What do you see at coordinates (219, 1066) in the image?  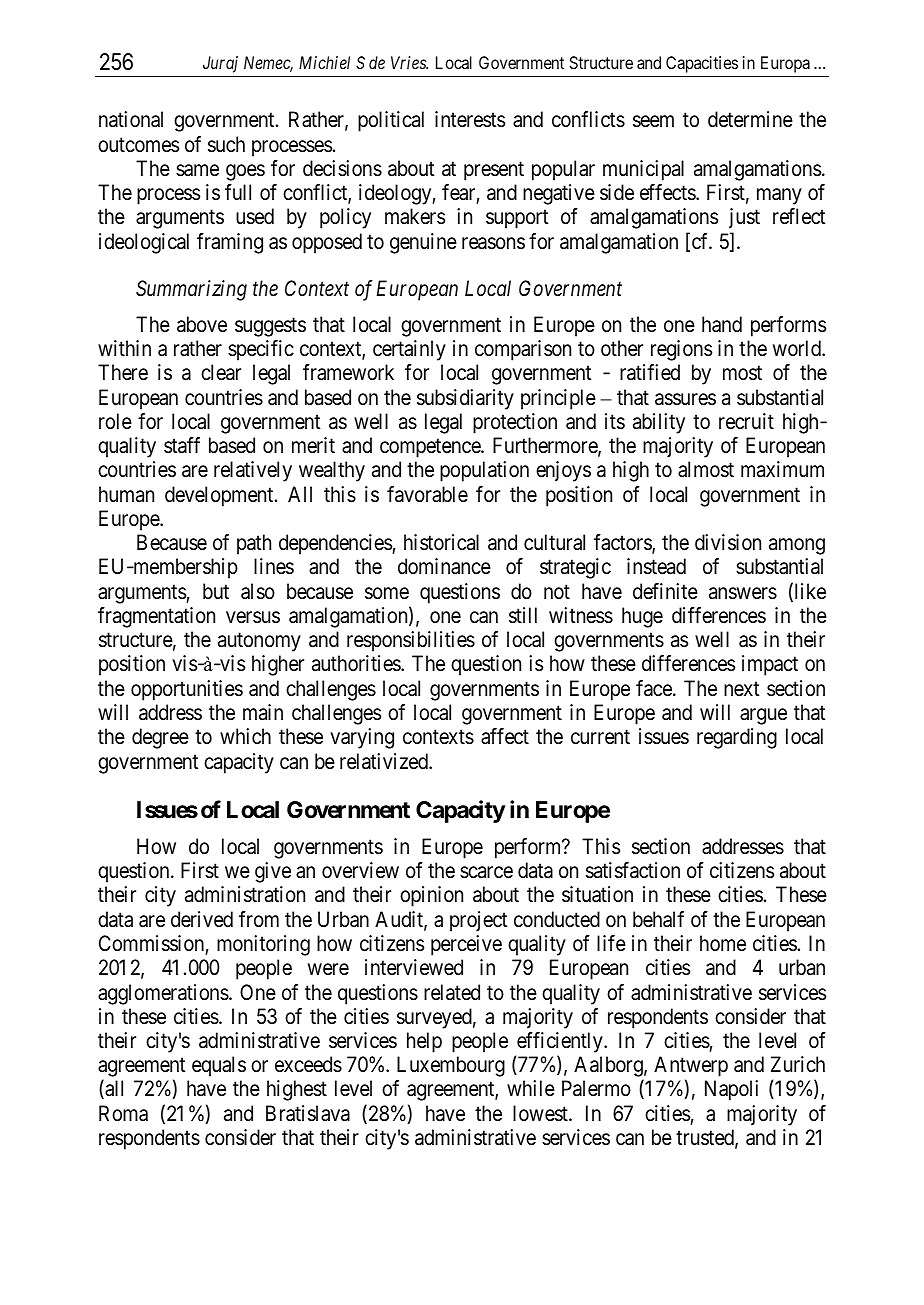 I see `equals` at bounding box center [219, 1066].
